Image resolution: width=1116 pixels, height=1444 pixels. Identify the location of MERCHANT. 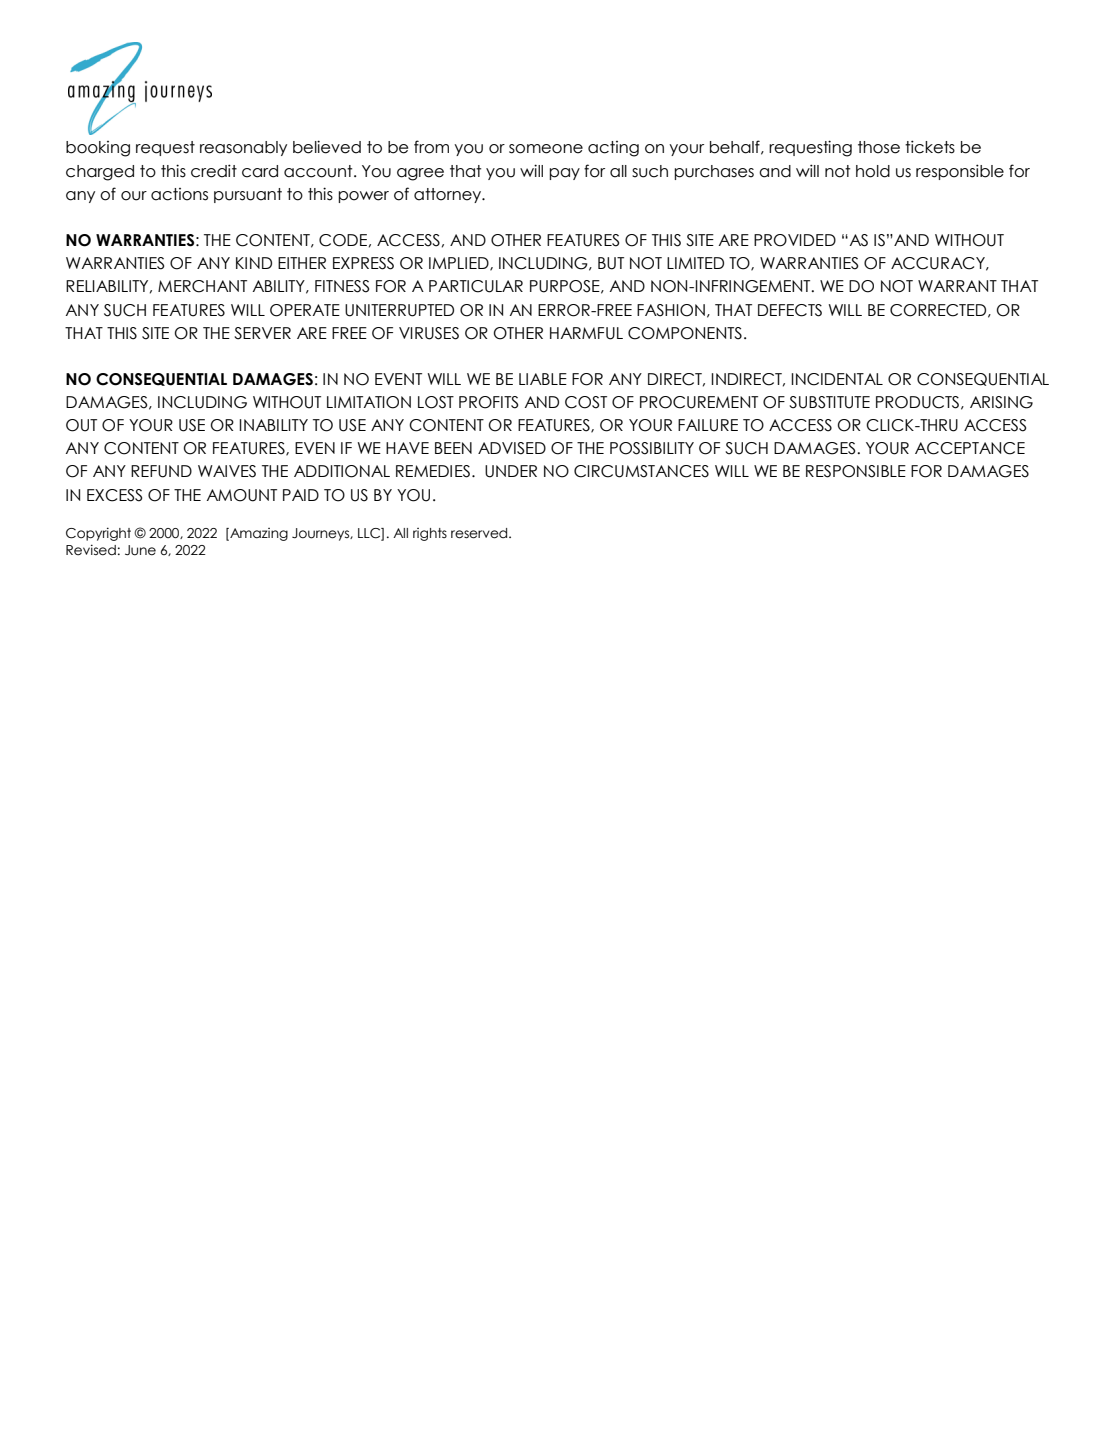
(202, 286).
